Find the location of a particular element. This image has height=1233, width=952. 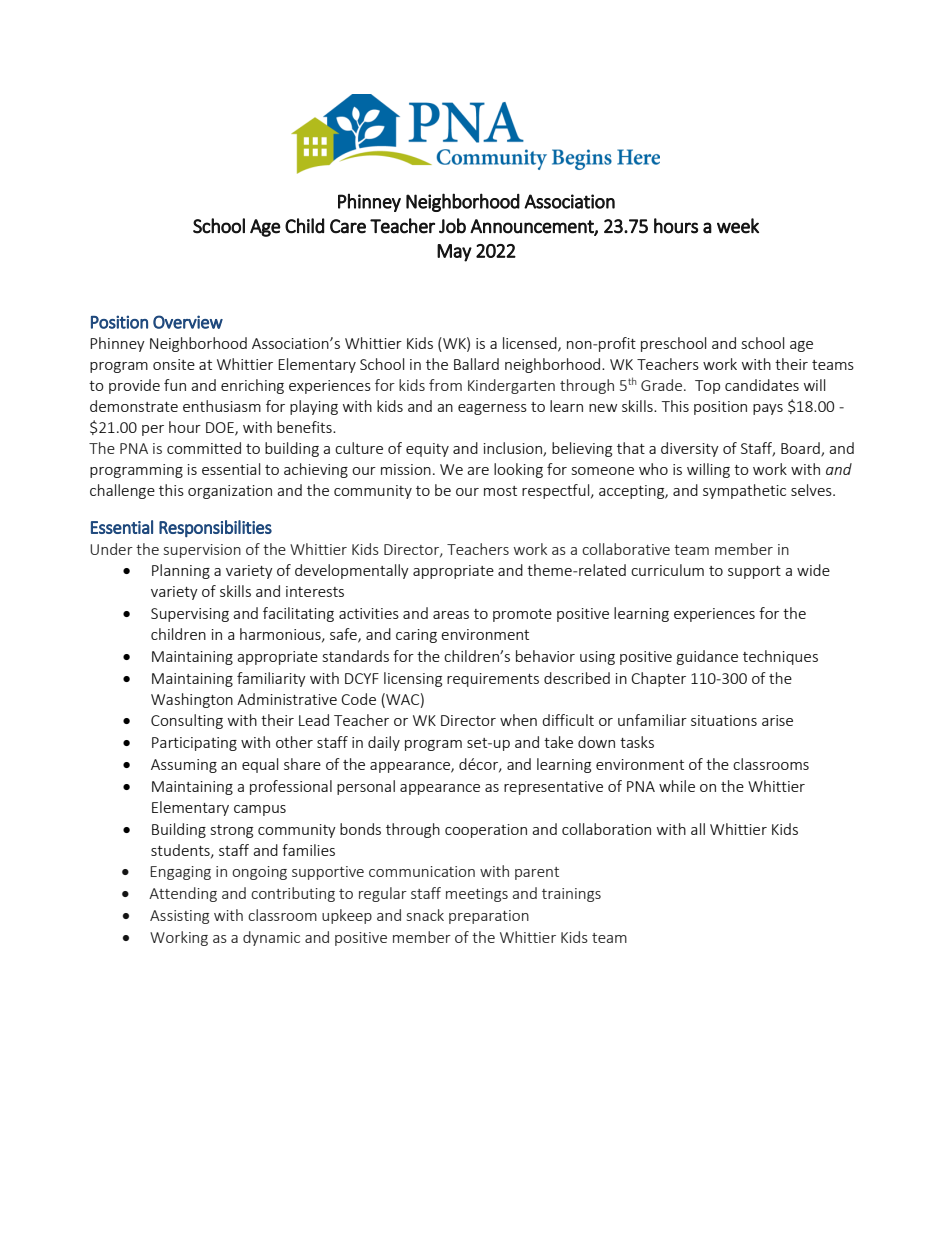

sympathetic is located at coordinates (744, 491).
